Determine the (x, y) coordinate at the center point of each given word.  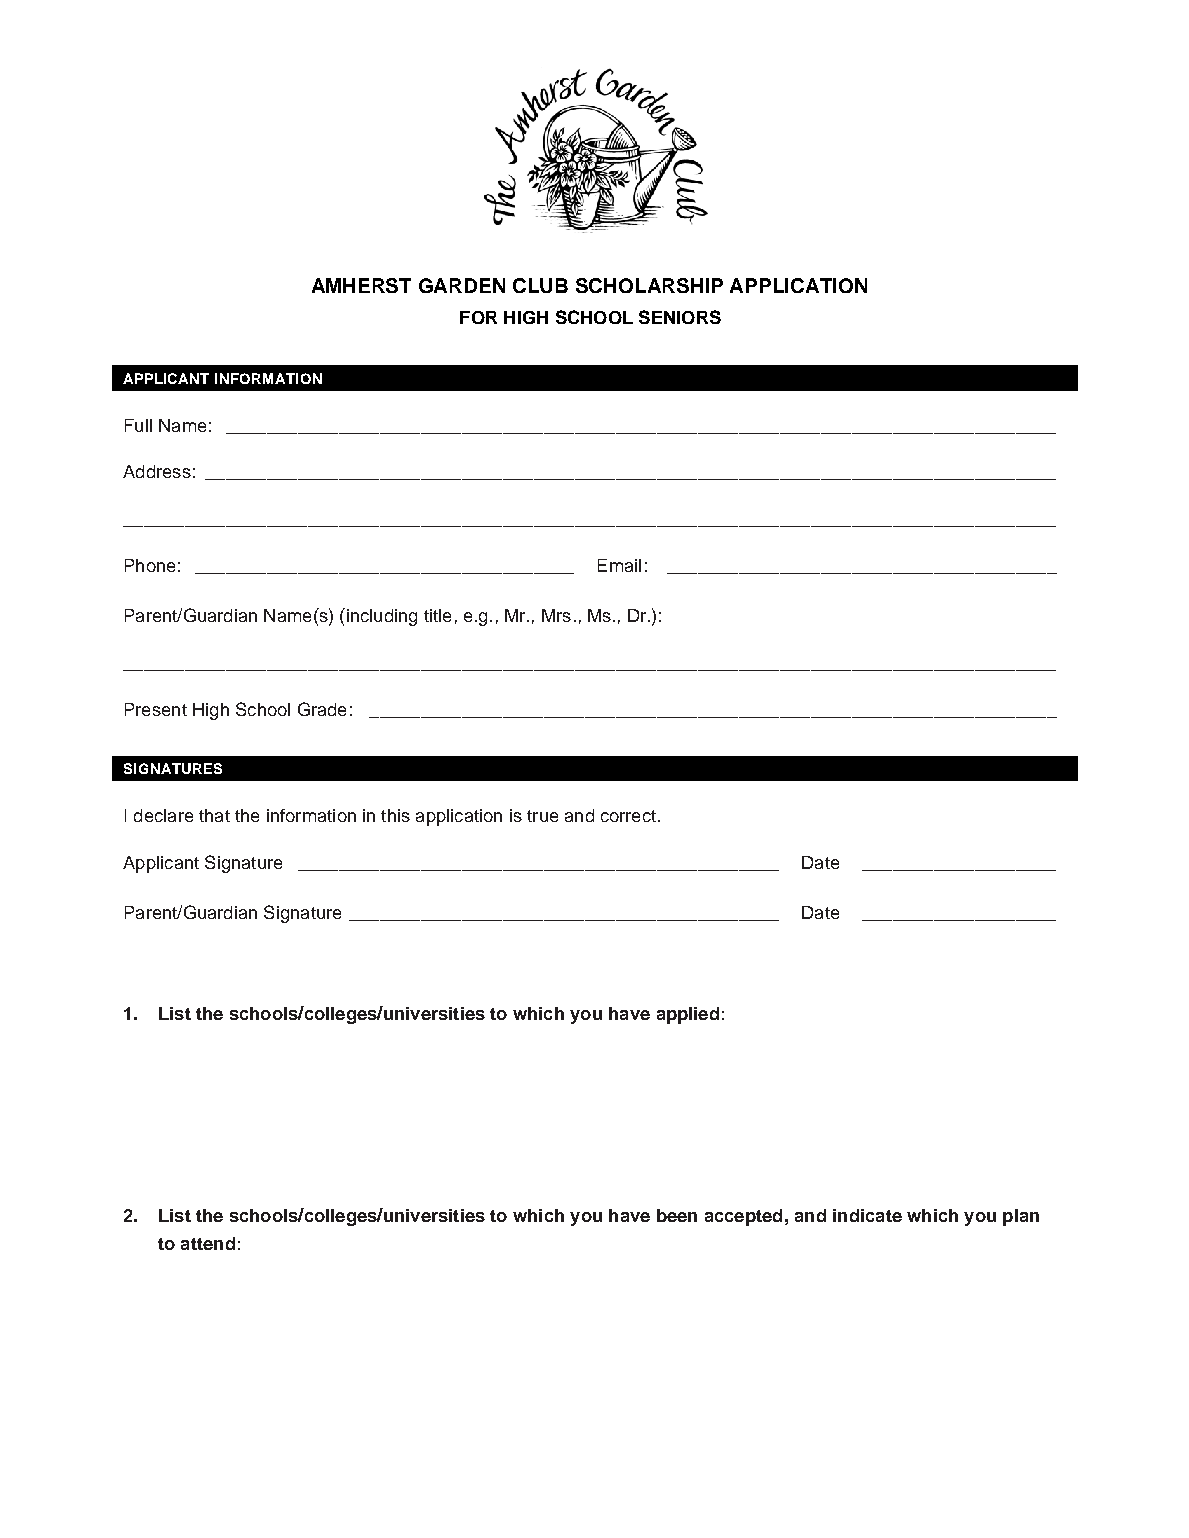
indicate (867, 1215)
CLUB (540, 285)
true (542, 816)
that (214, 815)
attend (208, 1243)
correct (628, 816)
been (677, 1215)
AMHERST (361, 285)
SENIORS (680, 317)
